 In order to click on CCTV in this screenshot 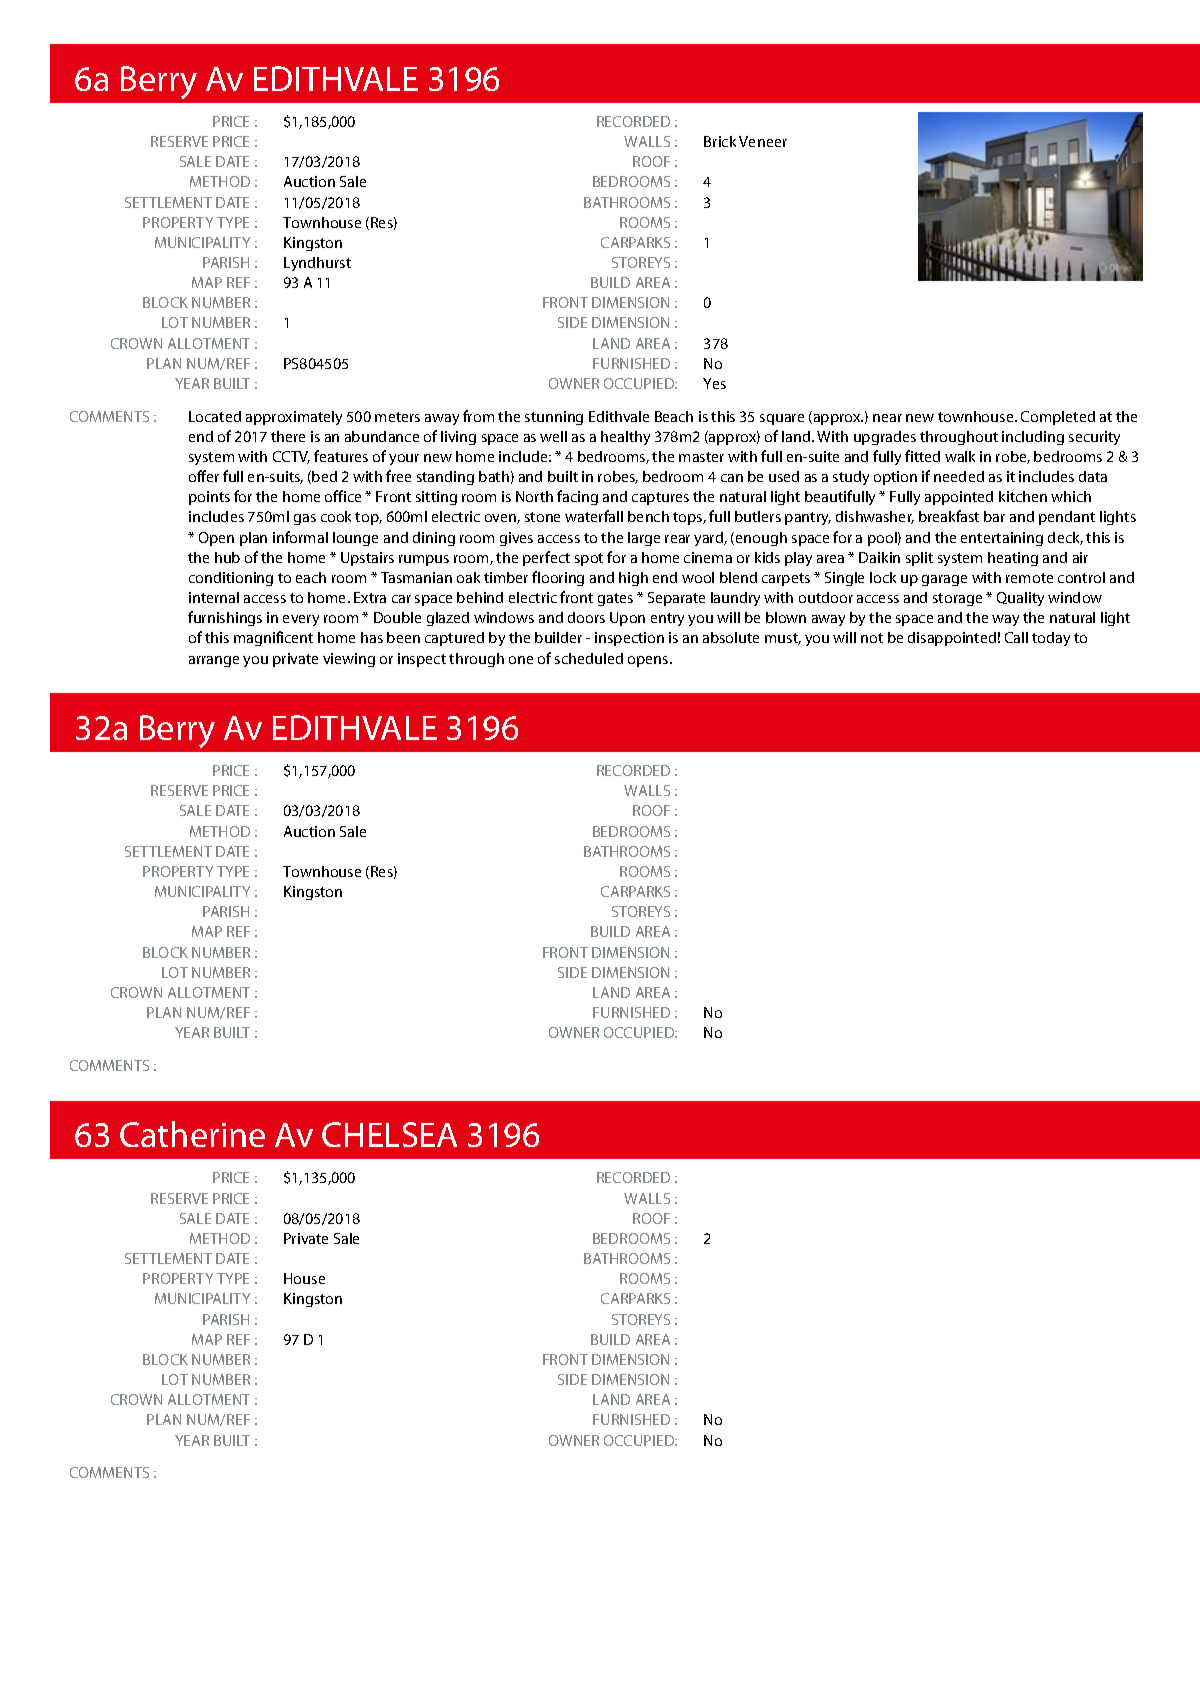, I will do `click(291, 457)`.
